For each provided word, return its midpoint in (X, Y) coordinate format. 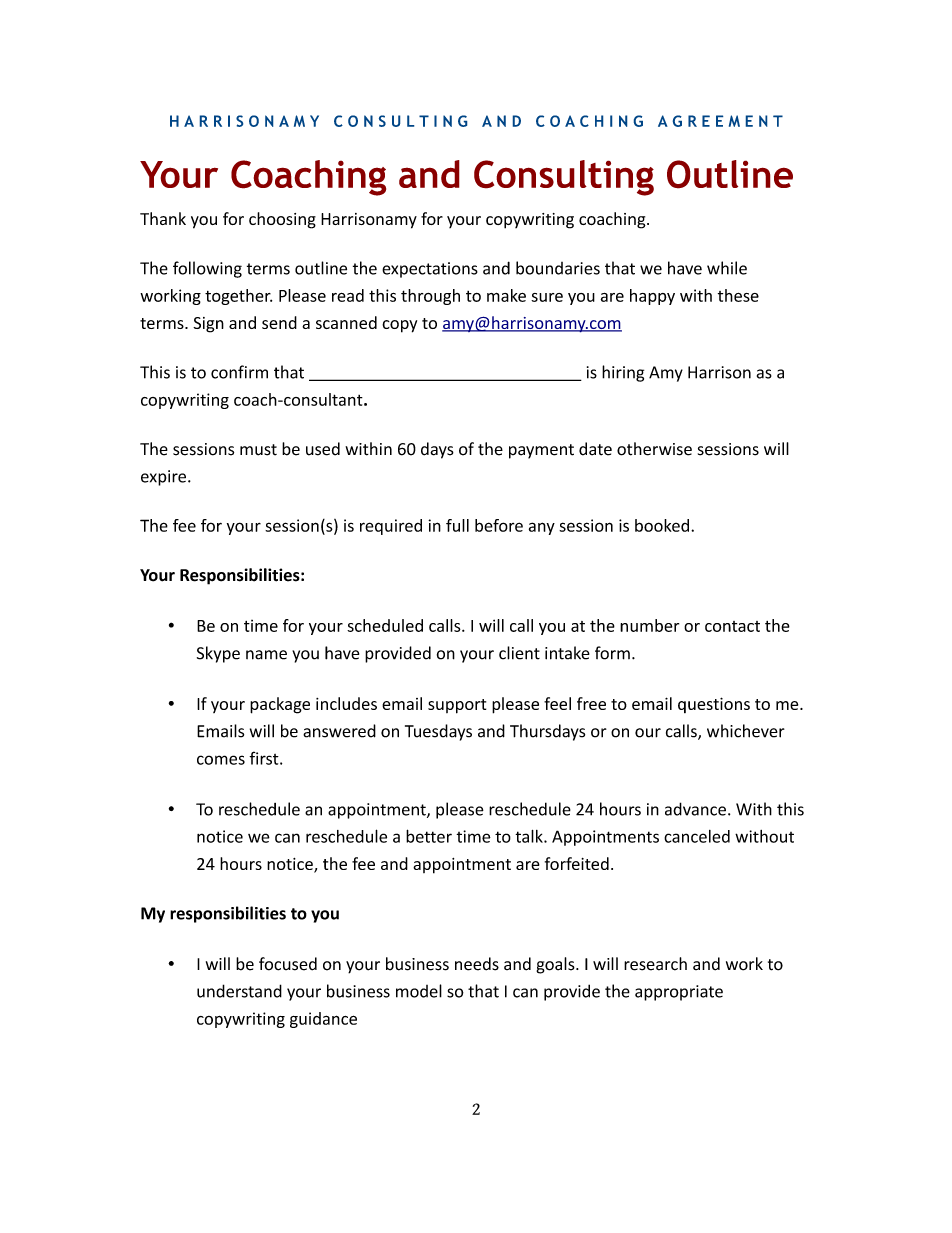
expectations (430, 270)
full (457, 525)
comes (221, 760)
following (207, 269)
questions (714, 705)
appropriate (679, 993)
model (419, 991)
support (457, 706)
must (258, 450)
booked (662, 525)
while (727, 268)
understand (239, 991)
